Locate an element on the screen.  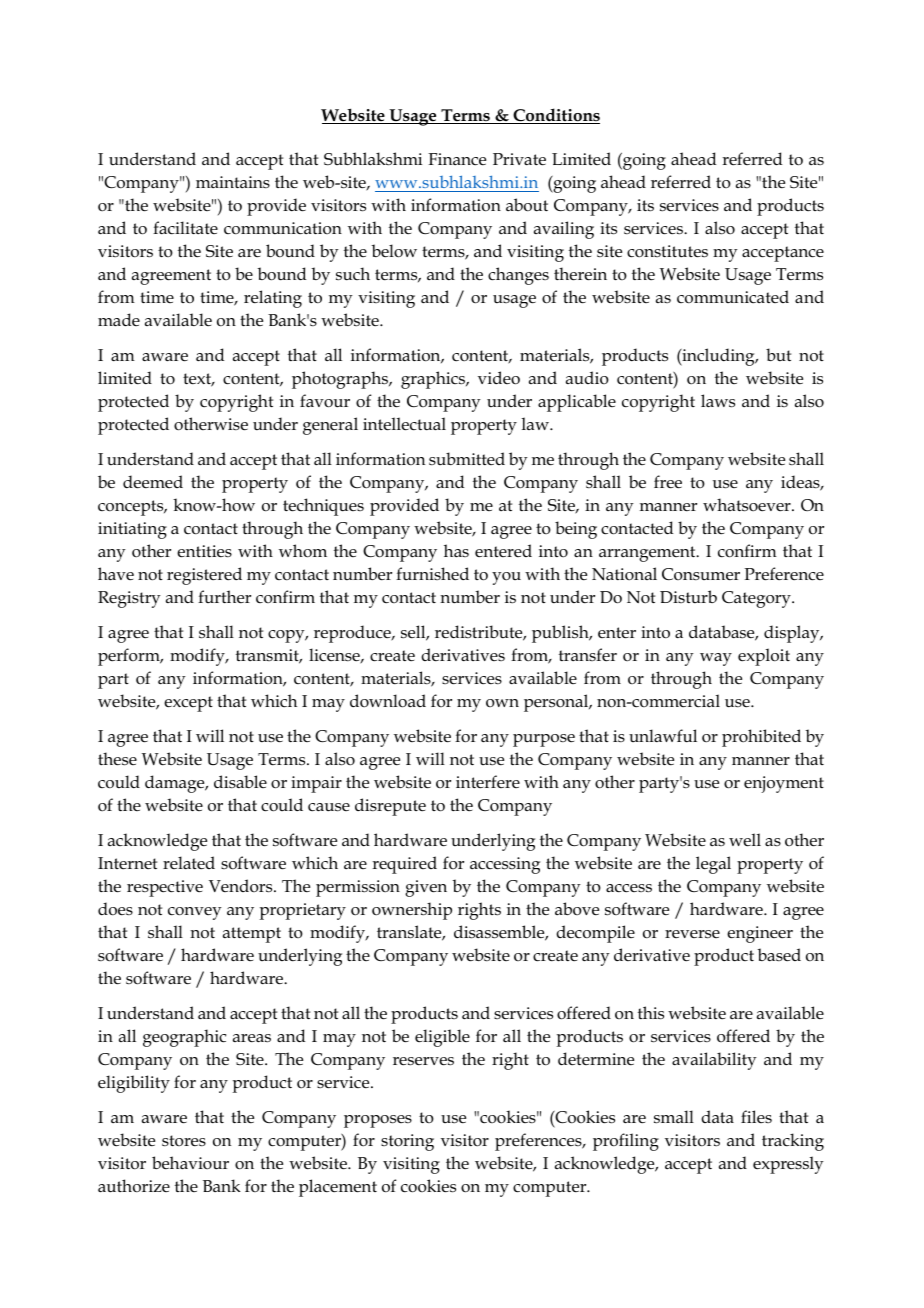
deemed is located at coordinates (153, 482).
